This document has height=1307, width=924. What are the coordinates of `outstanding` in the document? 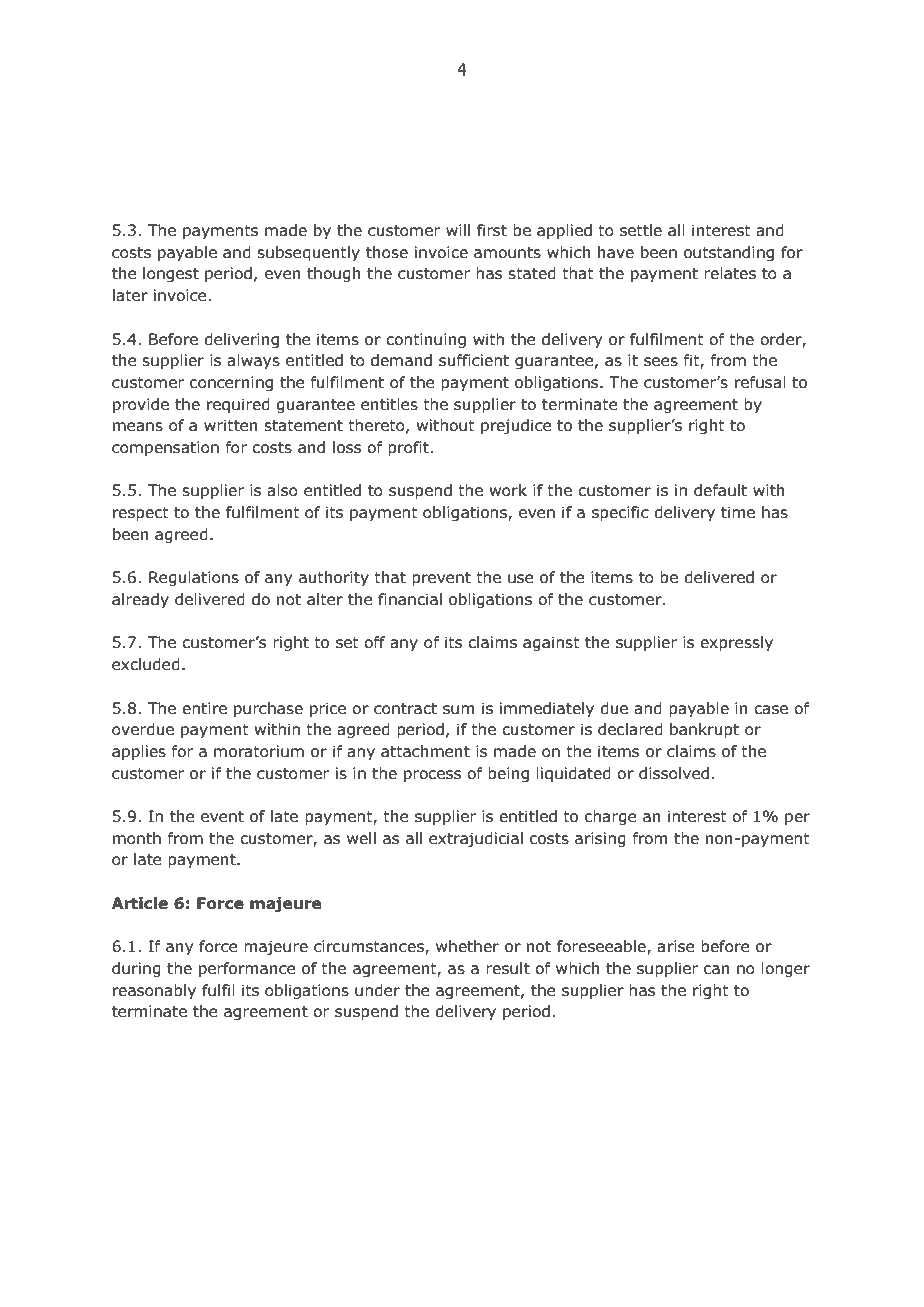 It's located at (729, 253).
